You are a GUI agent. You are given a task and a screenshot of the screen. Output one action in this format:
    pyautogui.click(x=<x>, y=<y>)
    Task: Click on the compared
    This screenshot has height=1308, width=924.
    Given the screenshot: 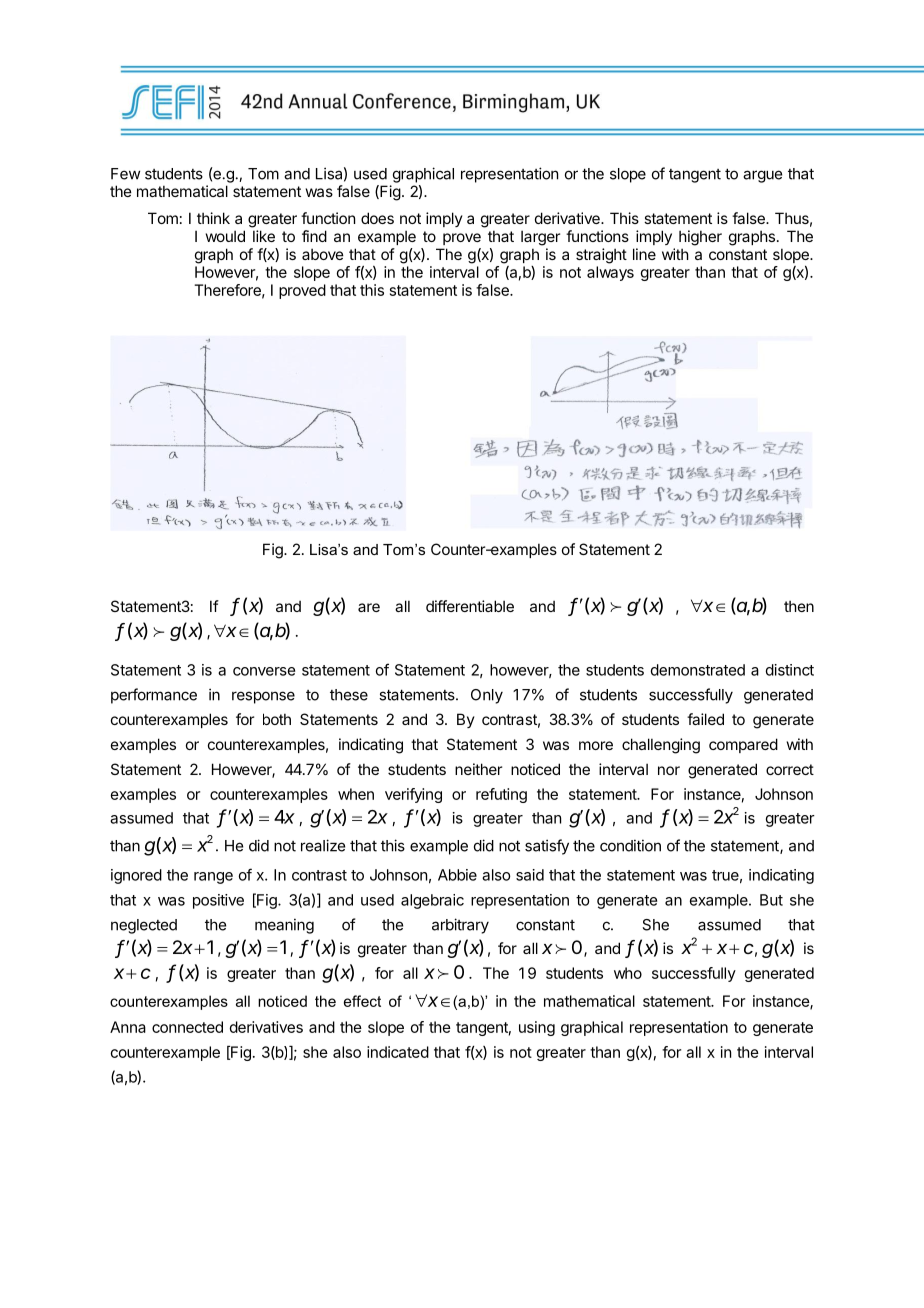 What is the action you would take?
    pyautogui.click(x=743, y=745)
